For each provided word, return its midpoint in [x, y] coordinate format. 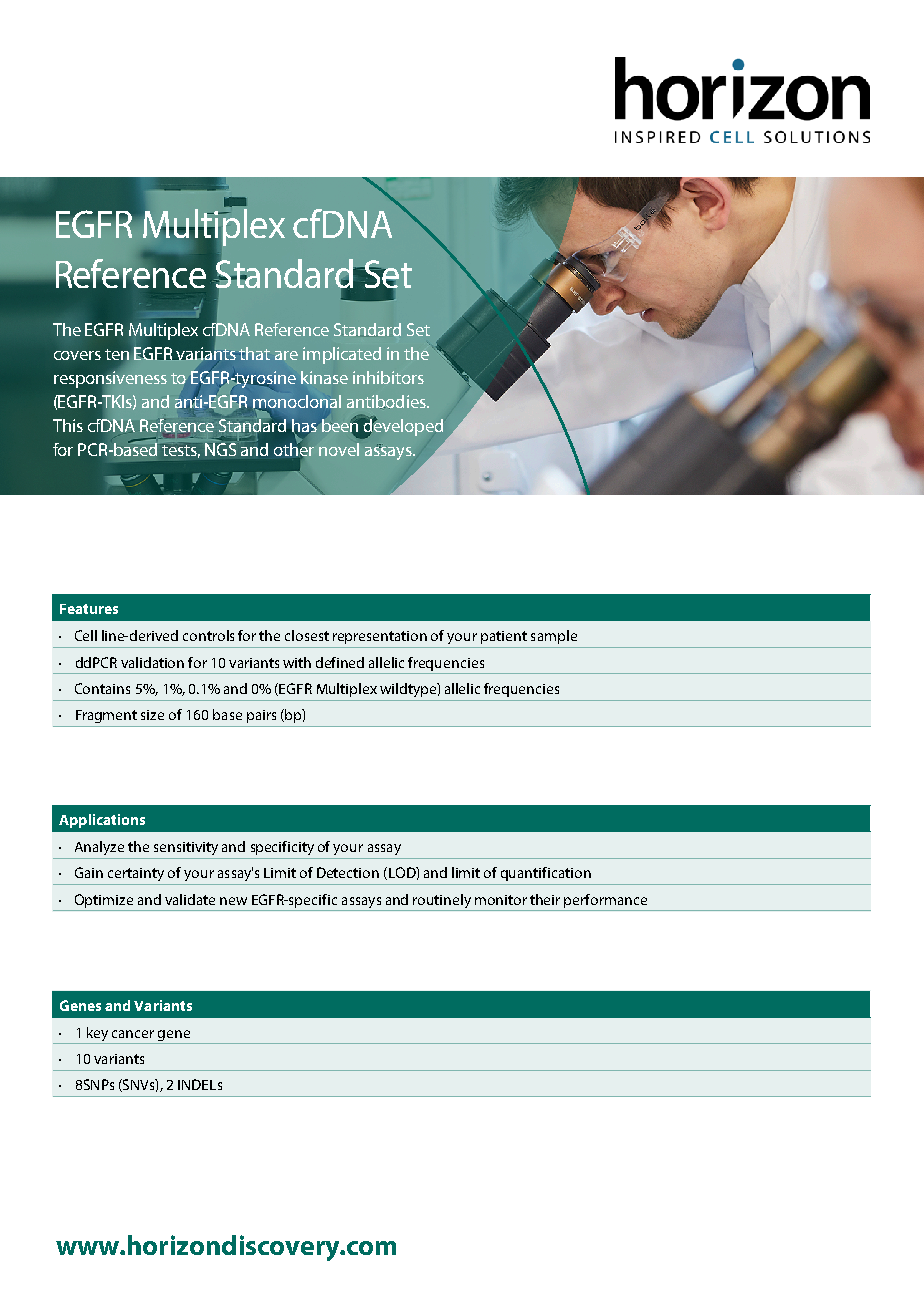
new [233, 901]
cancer [133, 1034]
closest [307, 635]
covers [77, 355]
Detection [348, 872]
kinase [324, 377]
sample [554, 637]
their [545, 899]
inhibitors [388, 377]
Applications [102, 821]
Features [89, 609]
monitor [501, 900]
